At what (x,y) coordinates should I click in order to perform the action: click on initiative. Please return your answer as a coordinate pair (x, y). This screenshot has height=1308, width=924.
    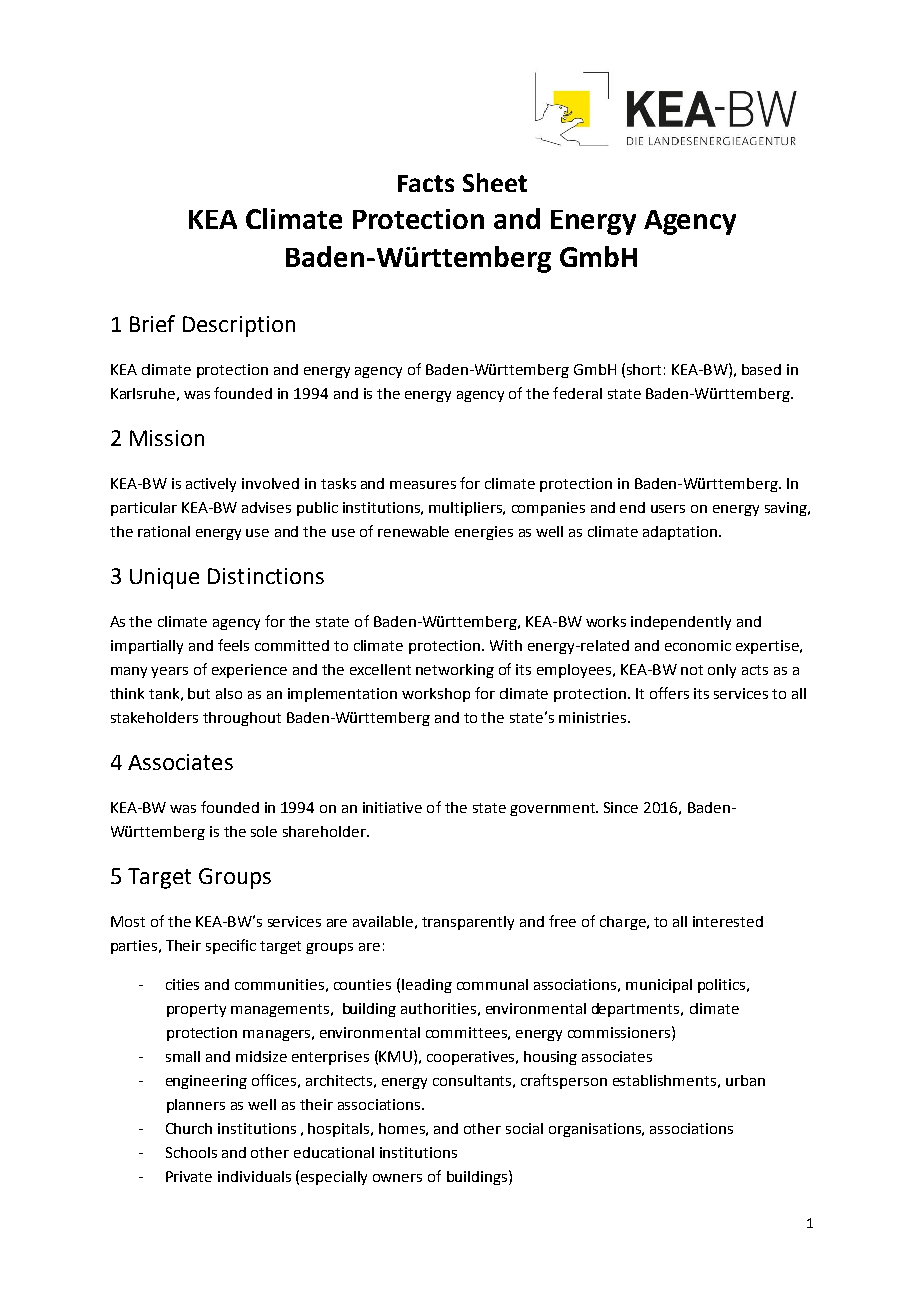
    Looking at the image, I should click on (392, 807).
